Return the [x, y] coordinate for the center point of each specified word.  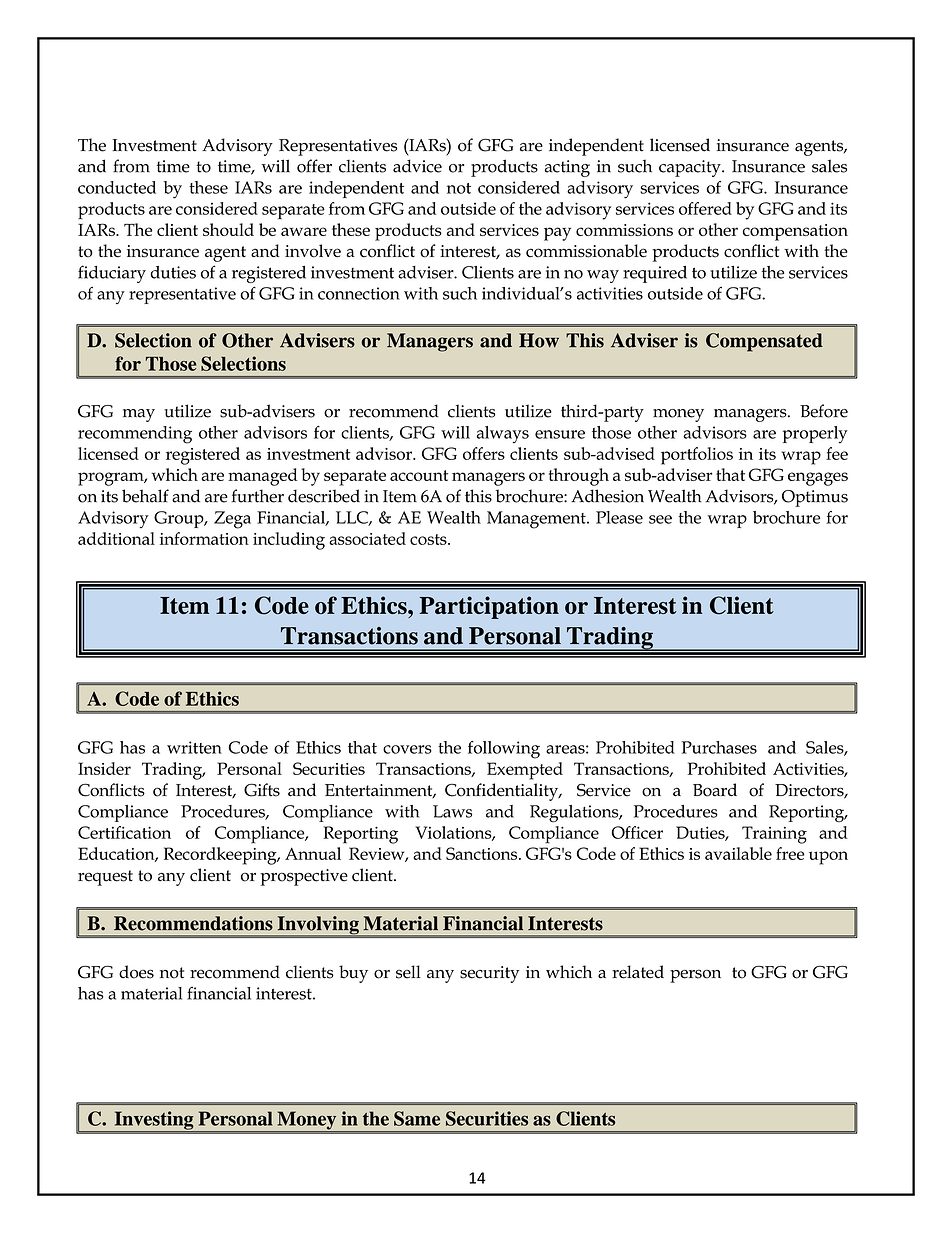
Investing [154, 1121]
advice [417, 166]
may [139, 415]
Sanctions [483, 853]
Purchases [719, 747]
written [194, 747]
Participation [489, 607]
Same [417, 1118]
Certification [124, 832]
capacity [691, 168]
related [638, 972]
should [228, 229]
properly [815, 435]
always [503, 435]
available [738, 853]
